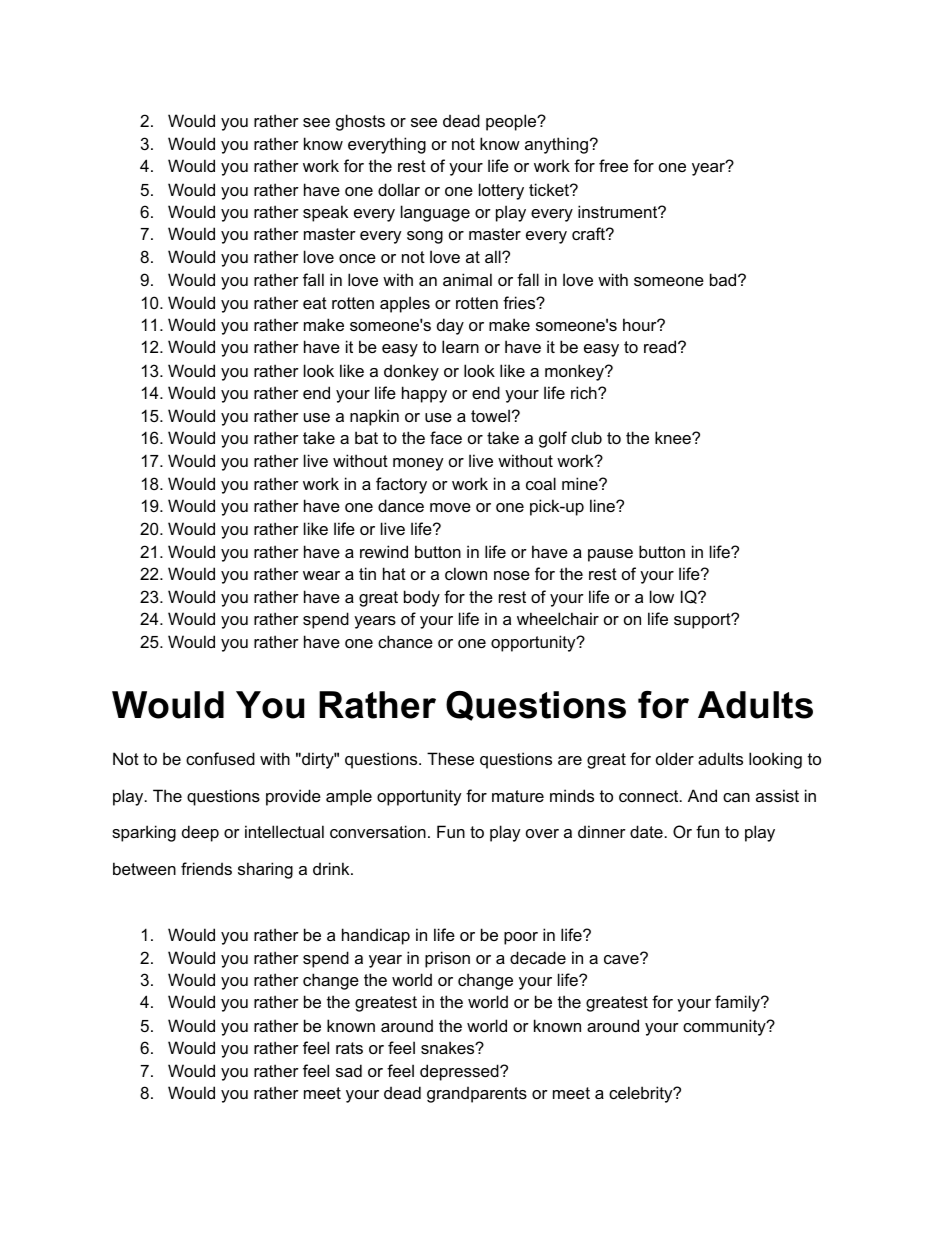 This page has width=952, height=1233. I want to click on sad, so click(349, 1070).
